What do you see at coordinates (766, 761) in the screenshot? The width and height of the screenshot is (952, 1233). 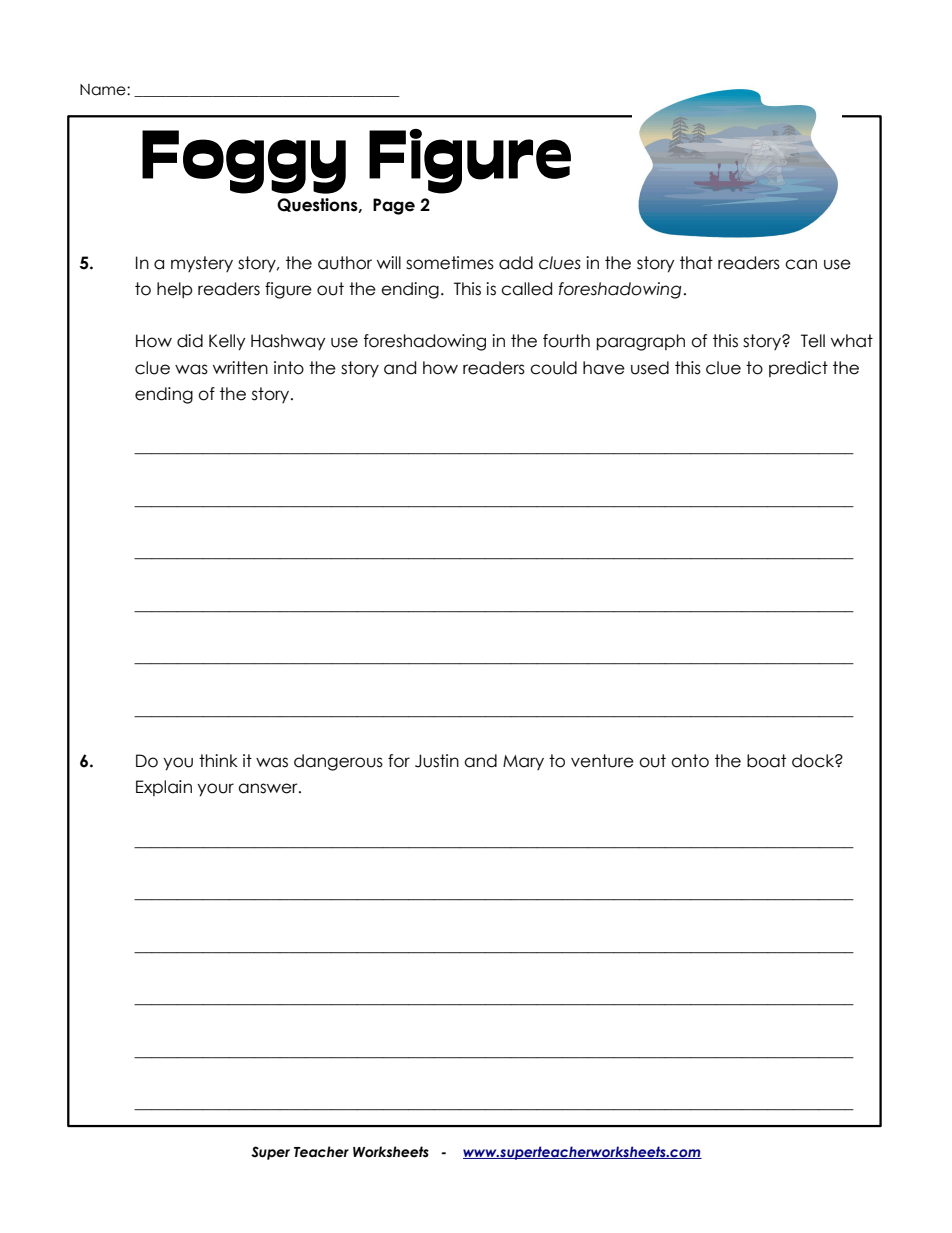 I see `boat` at bounding box center [766, 761].
